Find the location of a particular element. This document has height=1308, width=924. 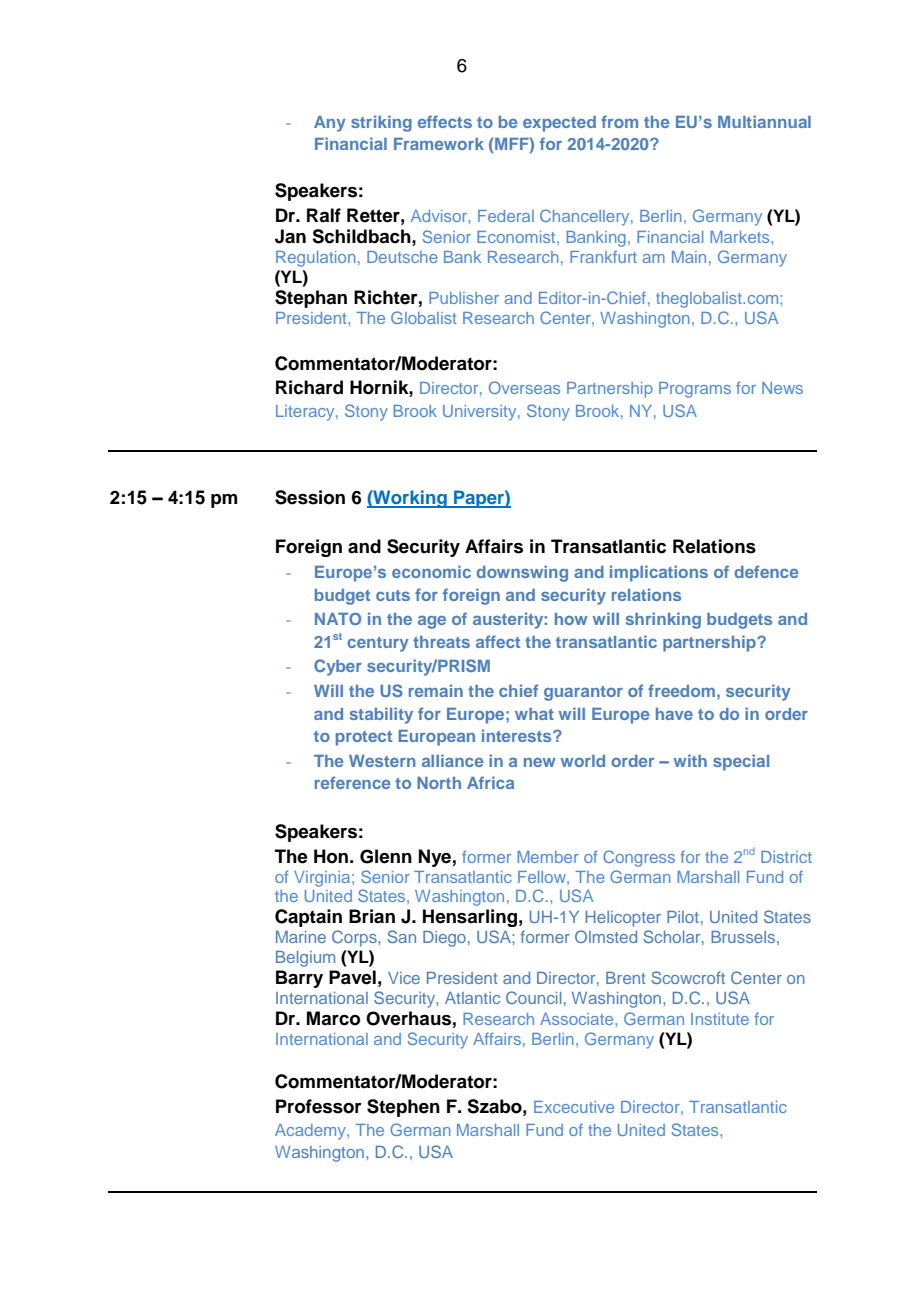

expected is located at coordinates (559, 124).
